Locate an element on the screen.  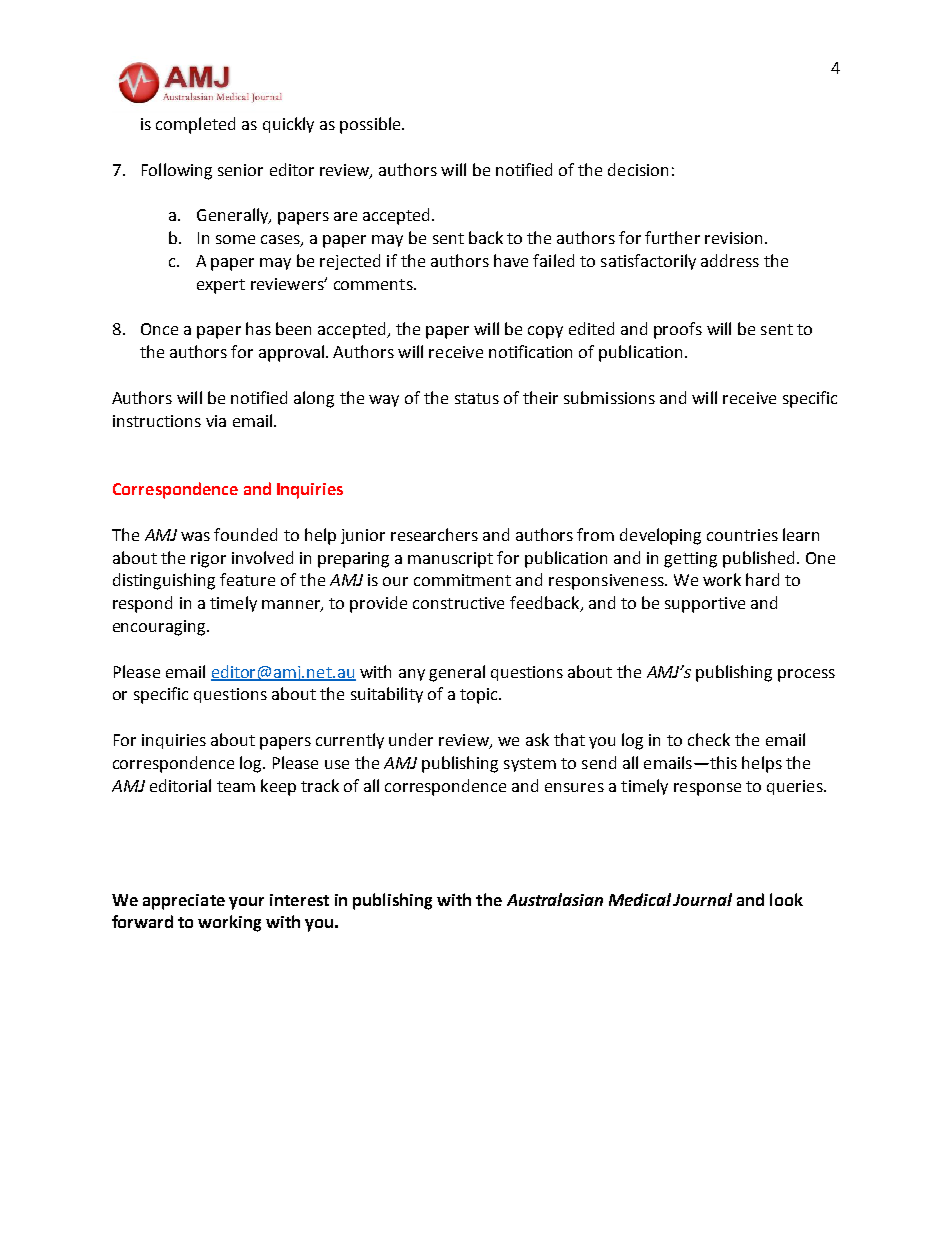
encouraging is located at coordinates (160, 628).
